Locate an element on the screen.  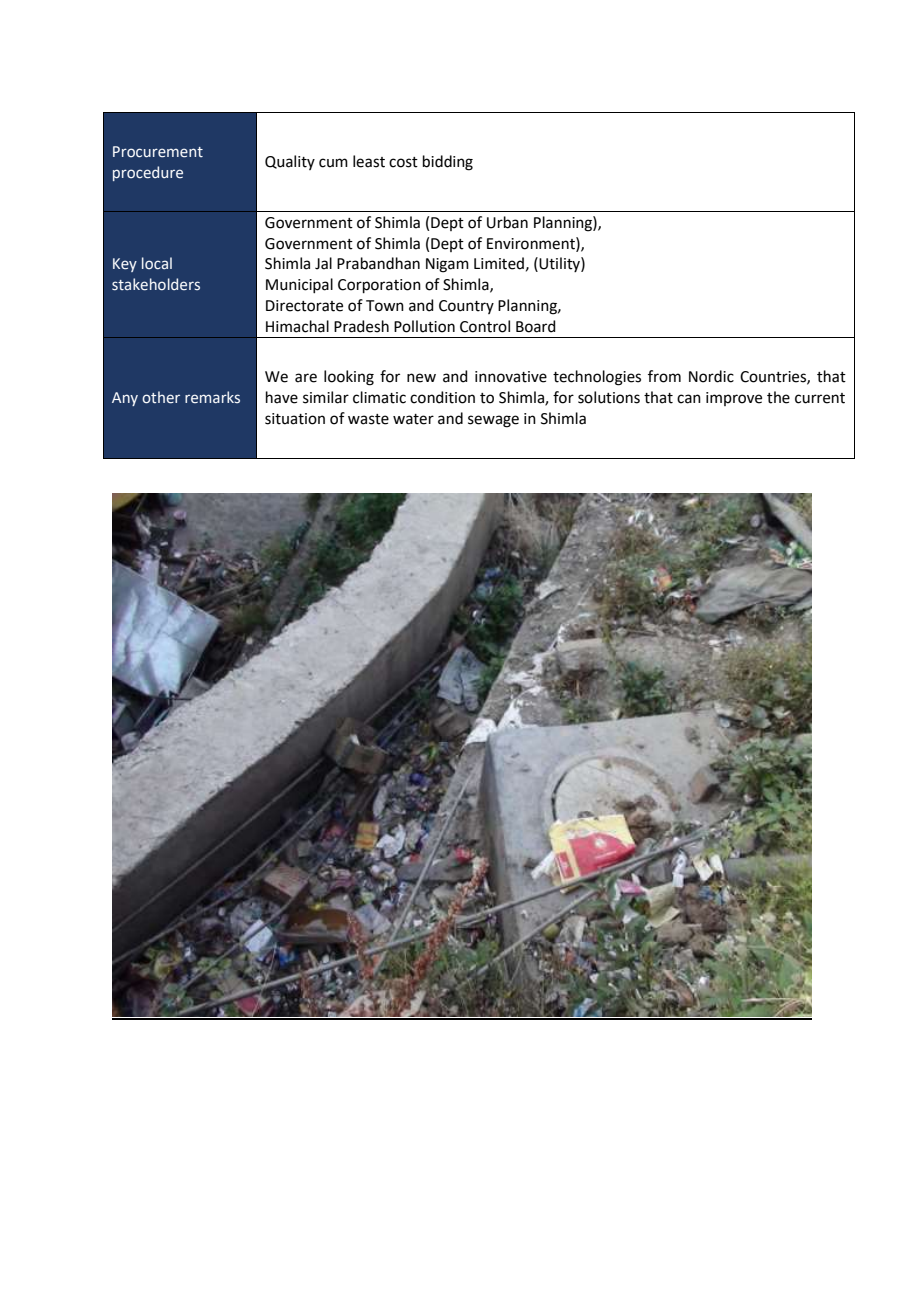
remarks is located at coordinates (212, 397).
